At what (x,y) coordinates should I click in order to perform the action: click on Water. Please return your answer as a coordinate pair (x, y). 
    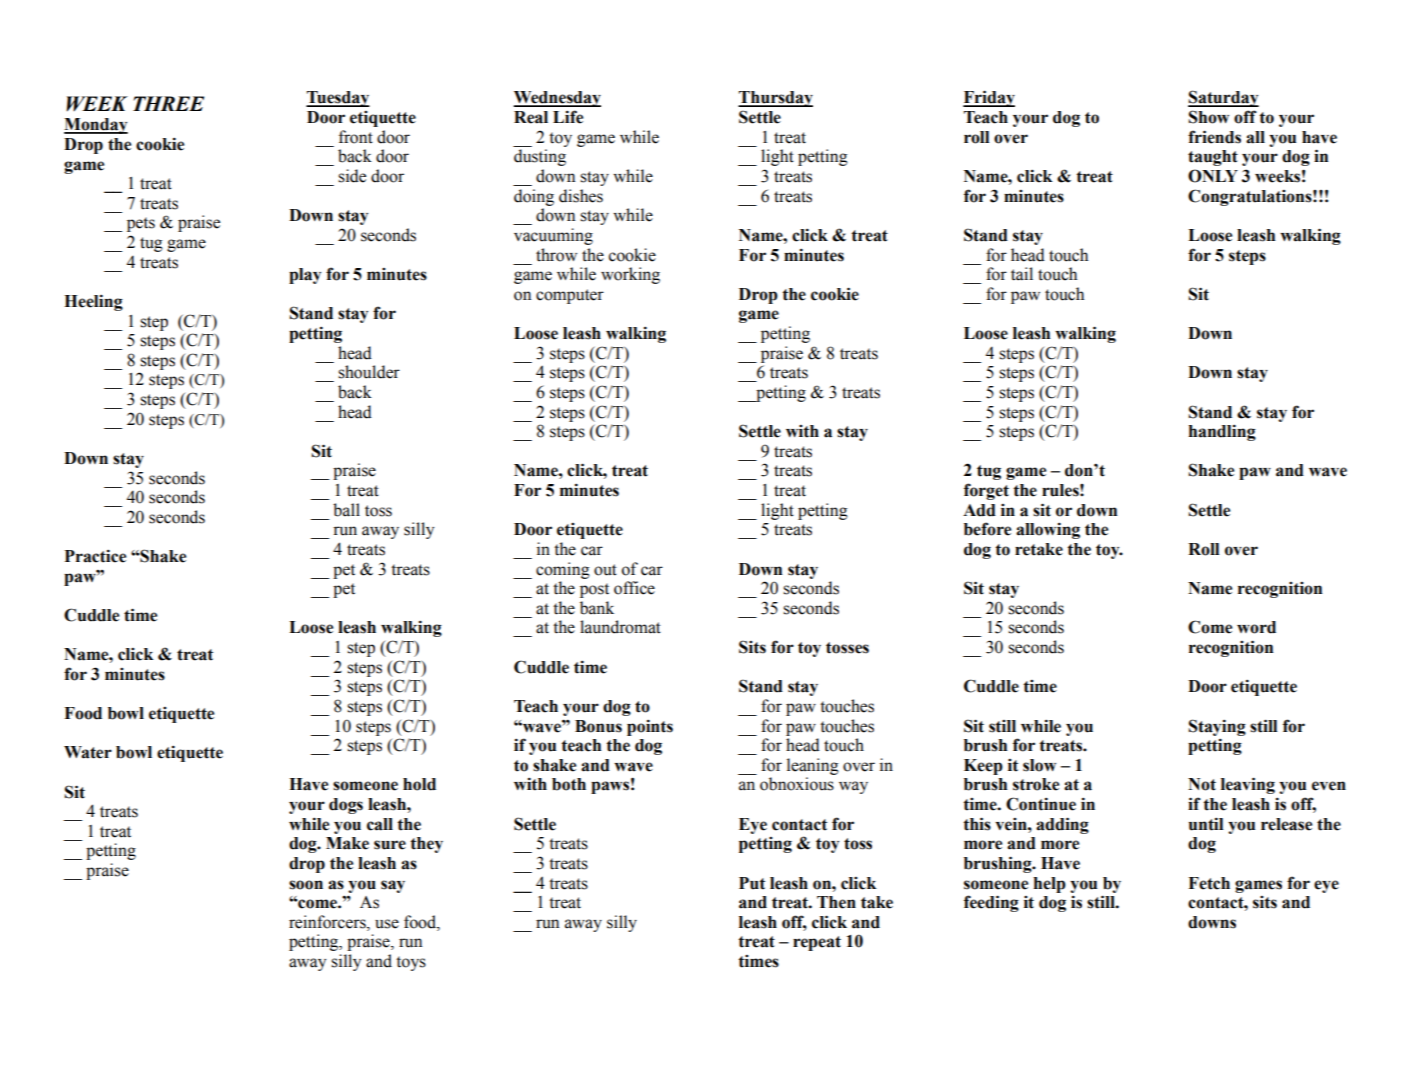
    Looking at the image, I should click on (88, 752).
